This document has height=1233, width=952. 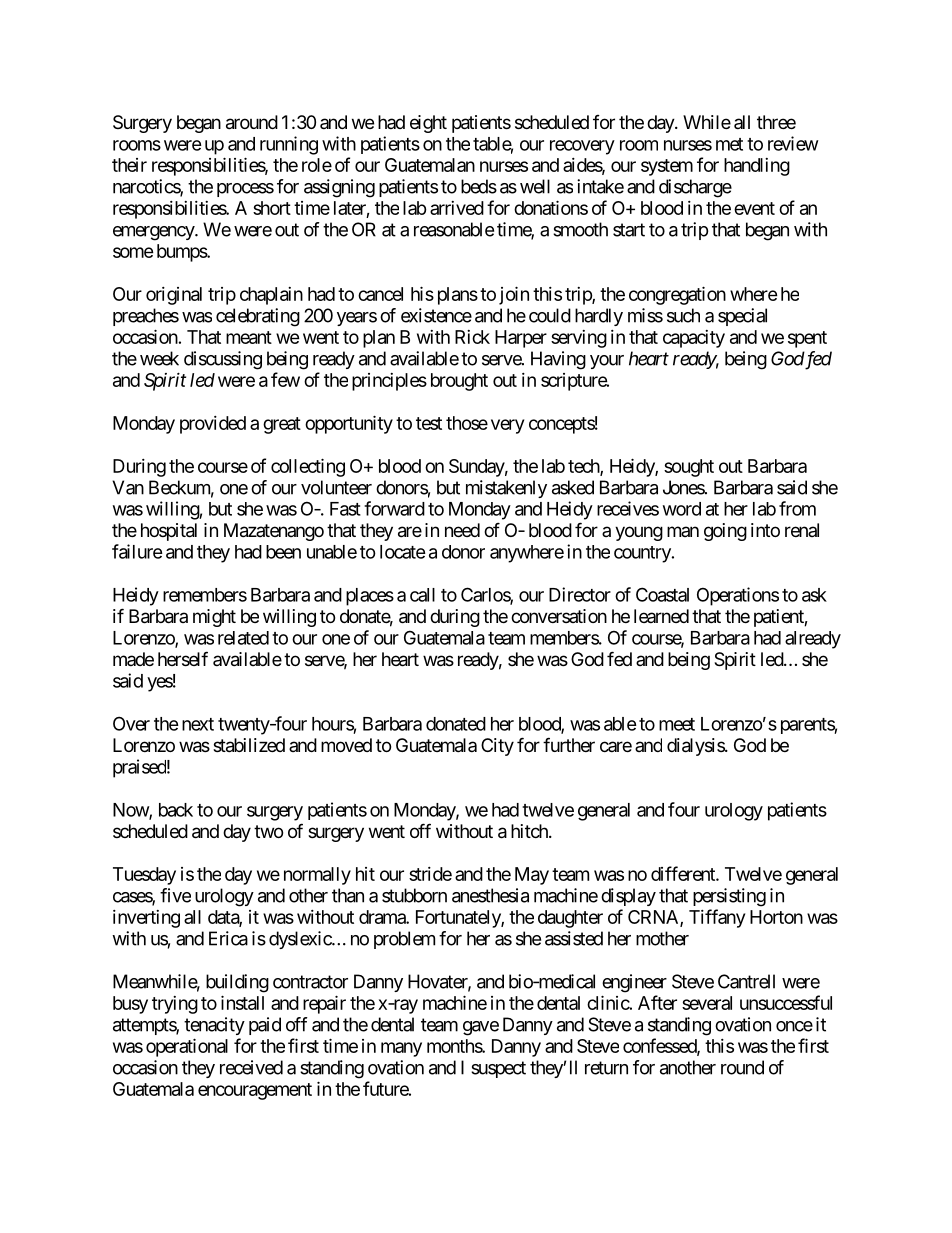 What do you see at coordinates (289, 145) in the document?
I see `running` at bounding box center [289, 145].
